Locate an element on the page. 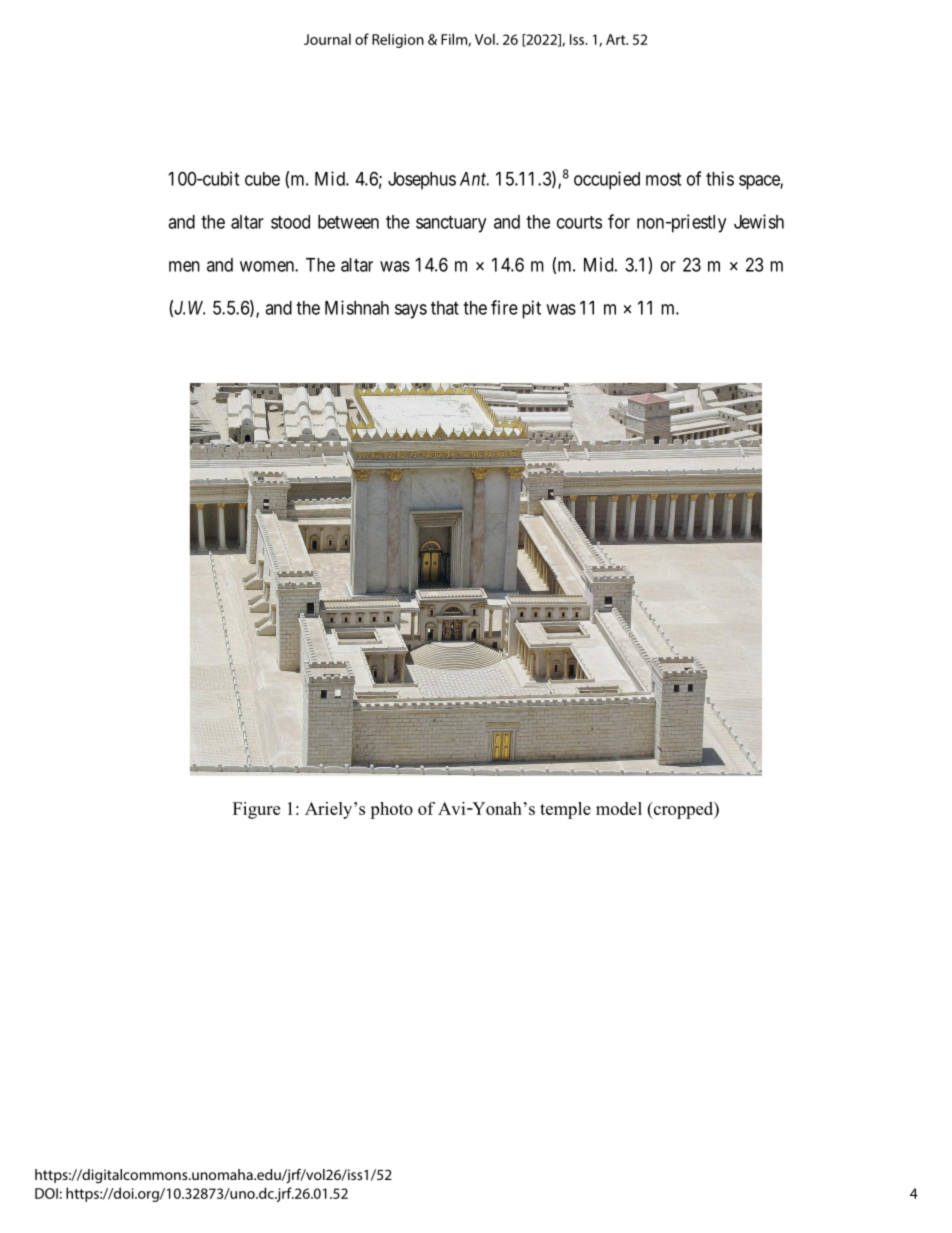  Art is located at coordinates (617, 39).
